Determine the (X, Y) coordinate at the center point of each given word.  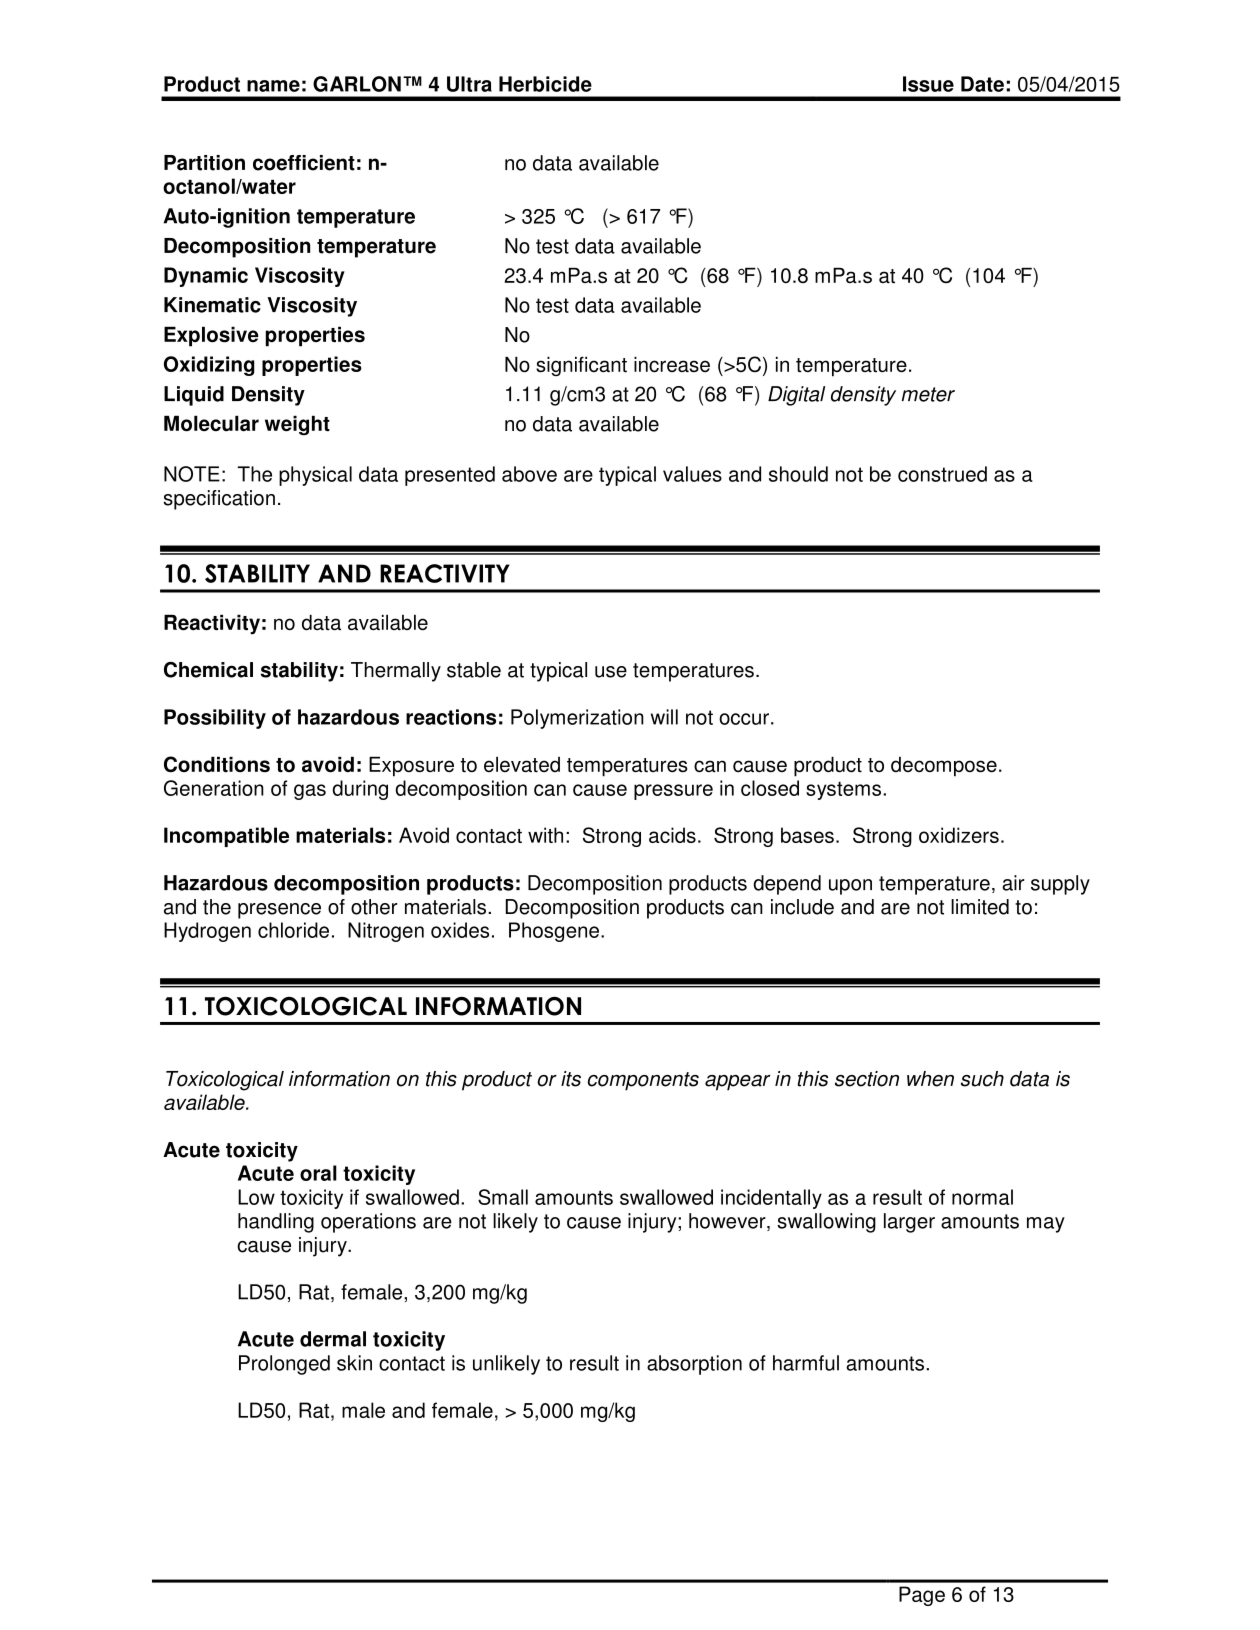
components (643, 1081)
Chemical (208, 670)
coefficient (304, 163)
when (930, 1079)
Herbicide (545, 84)
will (664, 717)
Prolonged (284, 1365)
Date (982, 84)
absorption (694, 1365)
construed (942, 474)
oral (318, 1173)
